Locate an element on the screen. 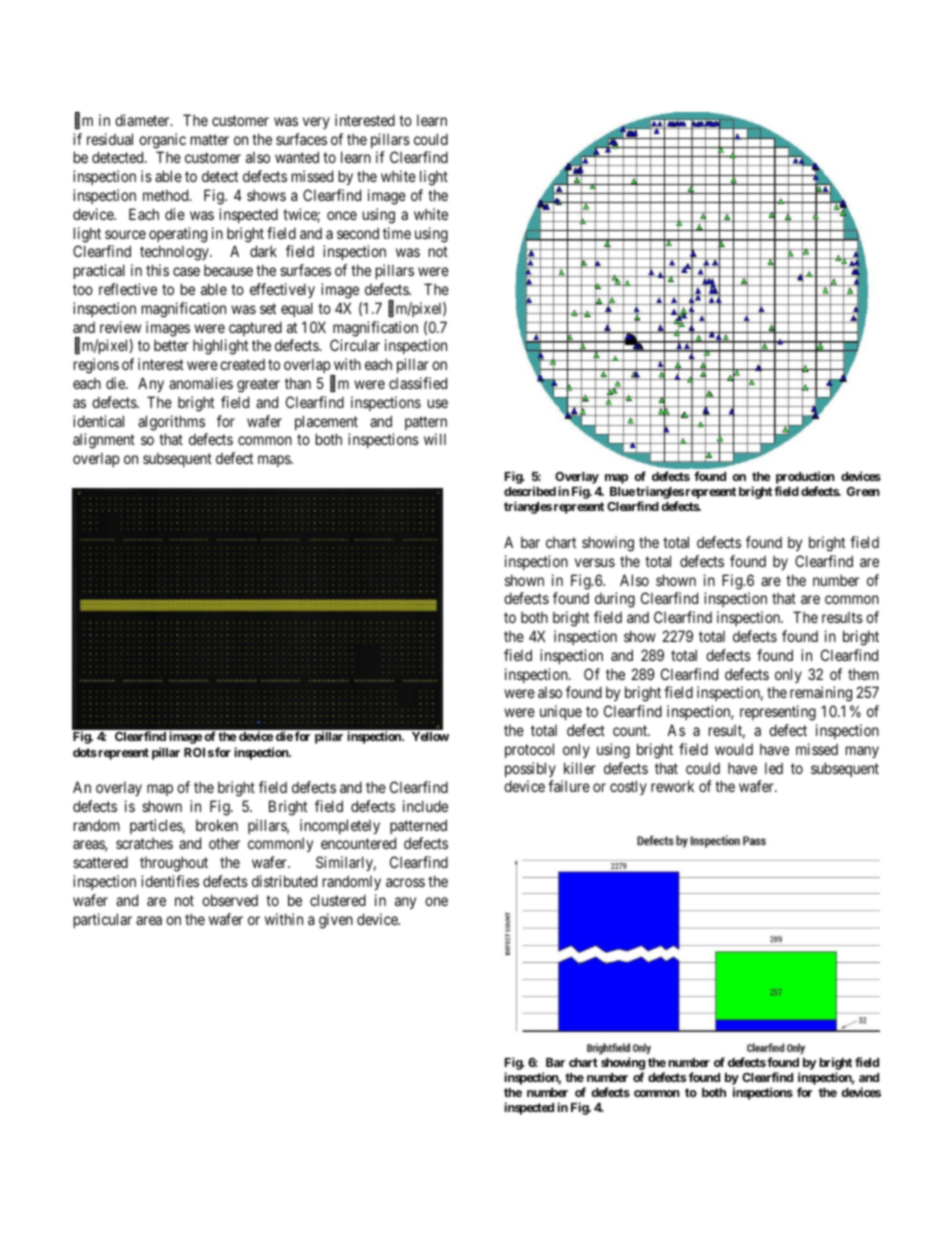  organic is located at coordinates (162, 141).
